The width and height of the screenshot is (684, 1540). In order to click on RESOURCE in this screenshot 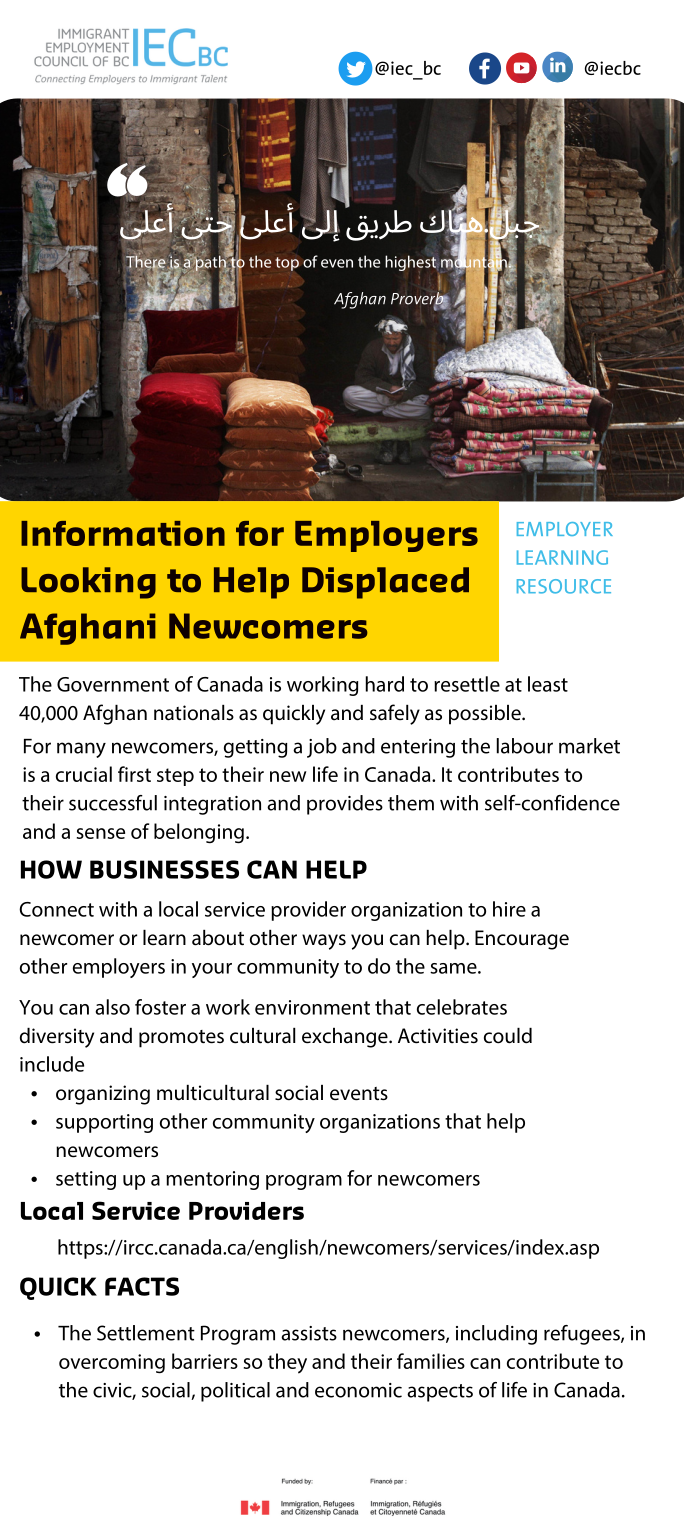, I will do `click(564, 586)`.
